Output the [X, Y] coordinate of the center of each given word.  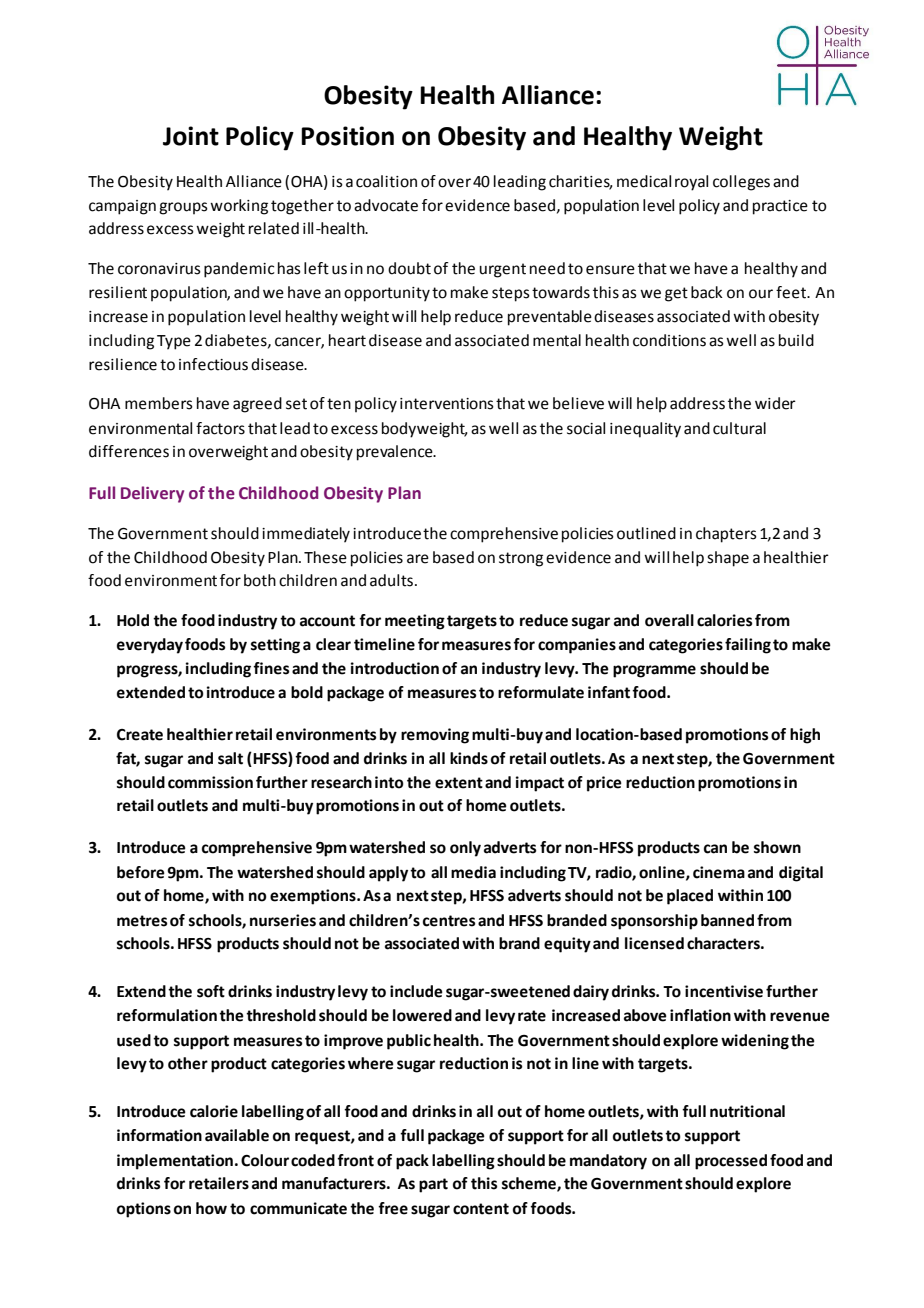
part [433, 1185]
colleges [741, 183]
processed [731, 1162]
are [418, 559]
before [141, 872]
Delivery [152, 494]
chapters [726, 535]
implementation [175, 1162]
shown [777, 847]
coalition [386, 181]
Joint [191, 136]
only [465, 849]
